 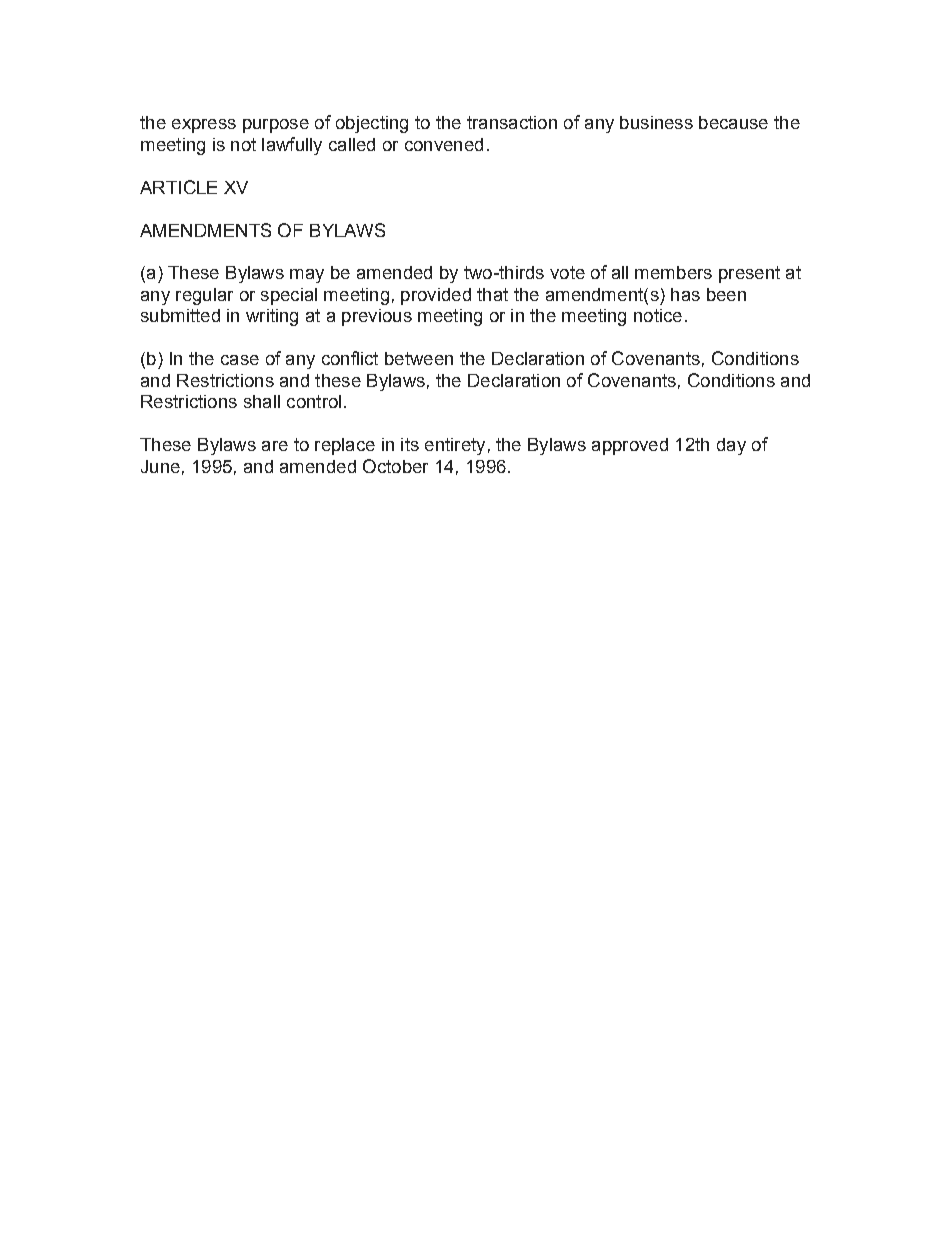 What do you see at coordinates (567, 272) in the document?
I see `vote` at bounding box center [567, 272].
